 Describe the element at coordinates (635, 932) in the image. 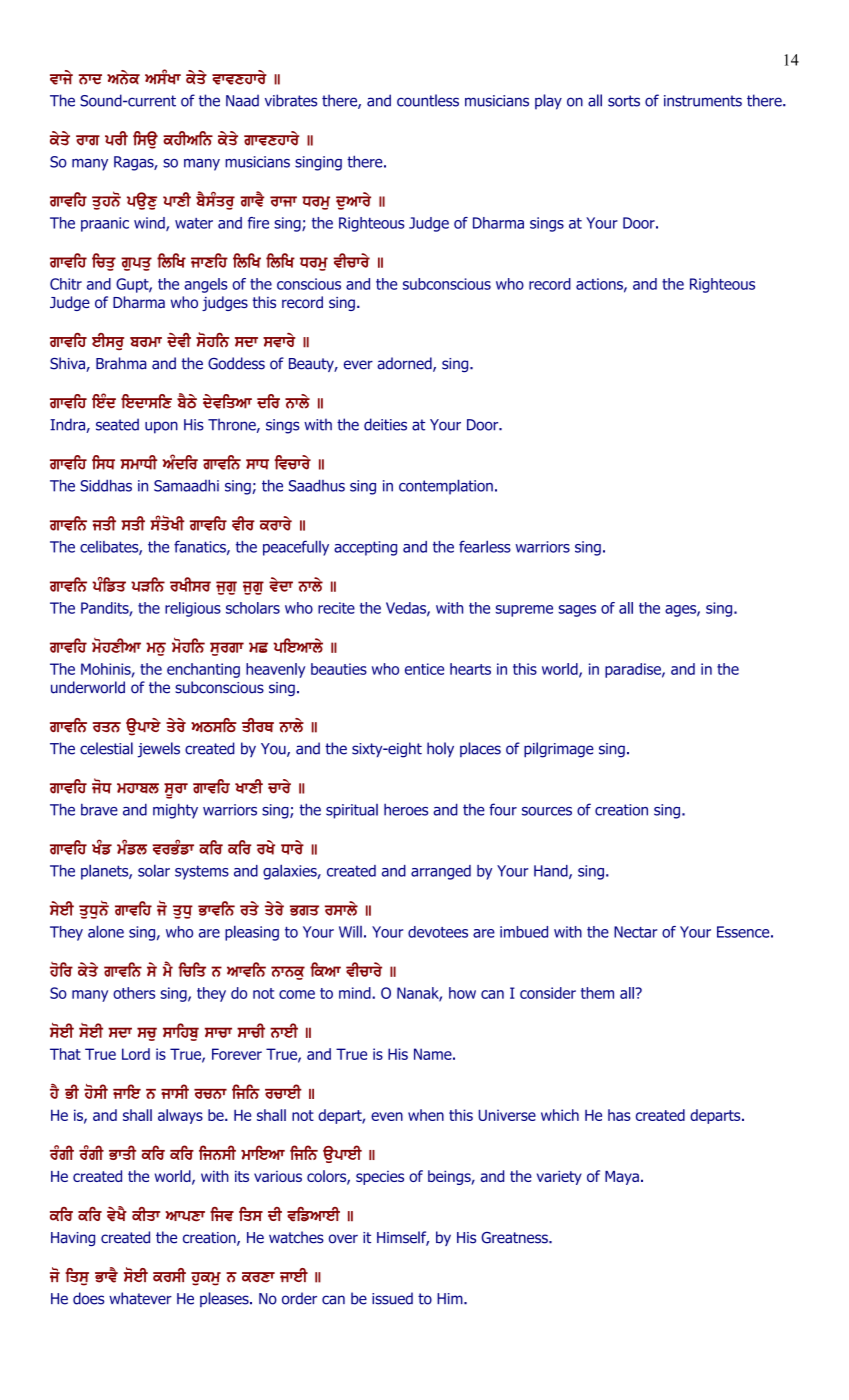

I see `Nectar` at that location.
